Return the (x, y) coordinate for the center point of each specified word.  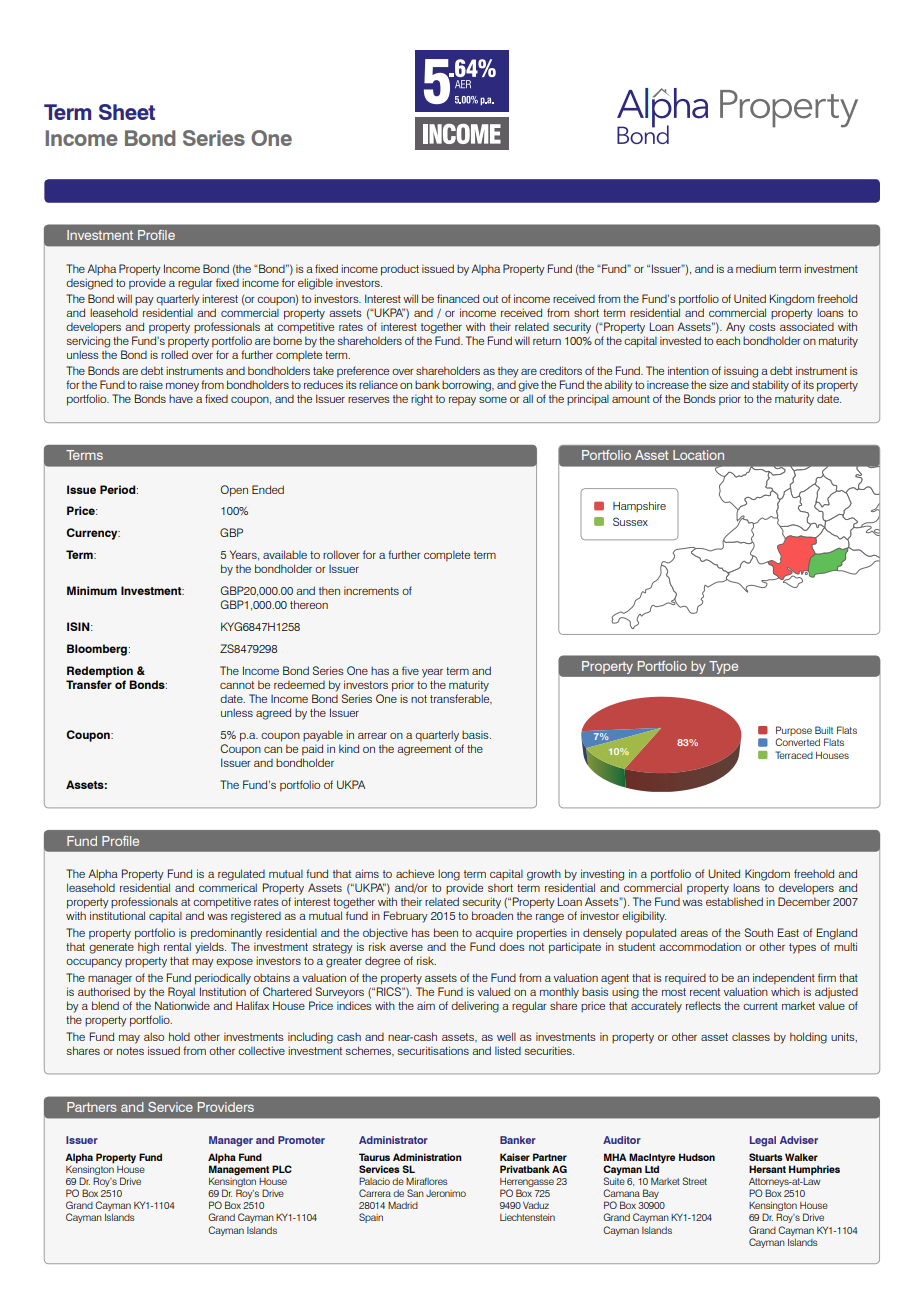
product (400, 270)
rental (177, 946)
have (181, 399)
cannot (237, 685)
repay (462, 401)
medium (756, 268)
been (446, 932)
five (410, 670)
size (718, 384)
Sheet (127, 112)
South (759, 932)
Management (239, 1170)
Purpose (794, 732)
